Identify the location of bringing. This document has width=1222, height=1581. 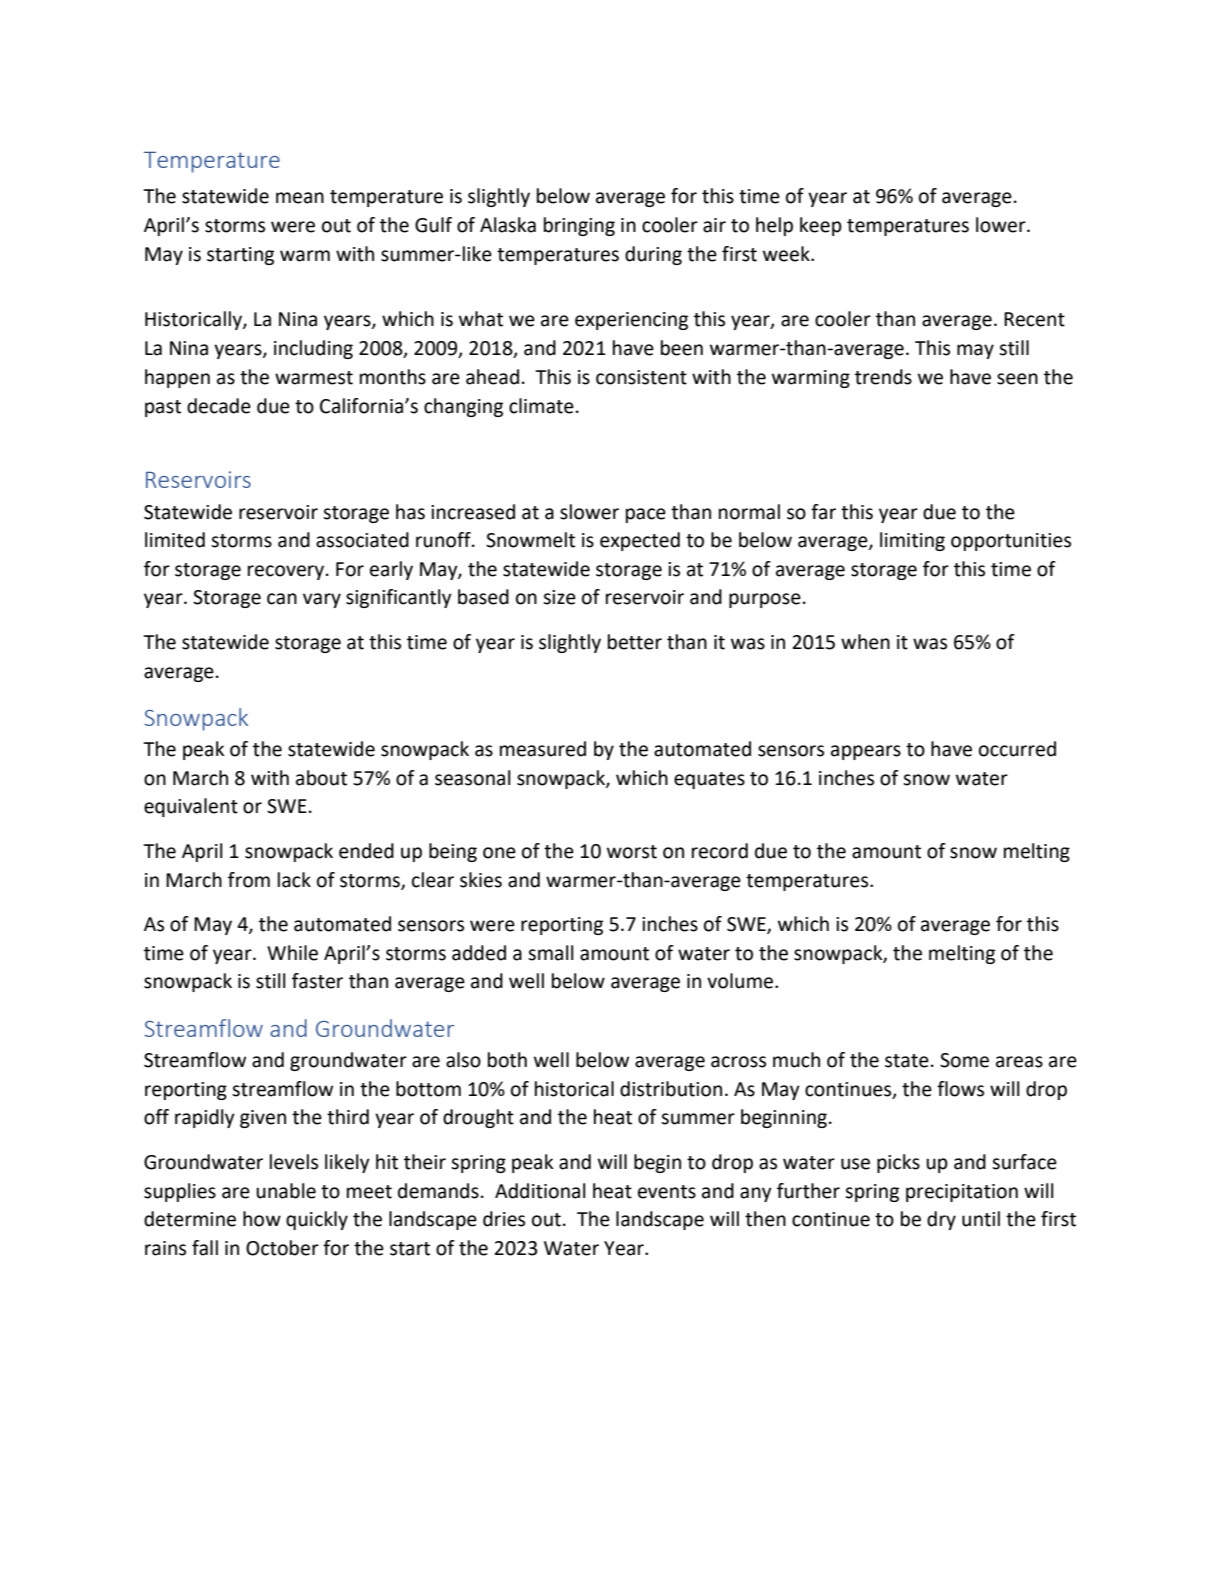
(579, 226).
